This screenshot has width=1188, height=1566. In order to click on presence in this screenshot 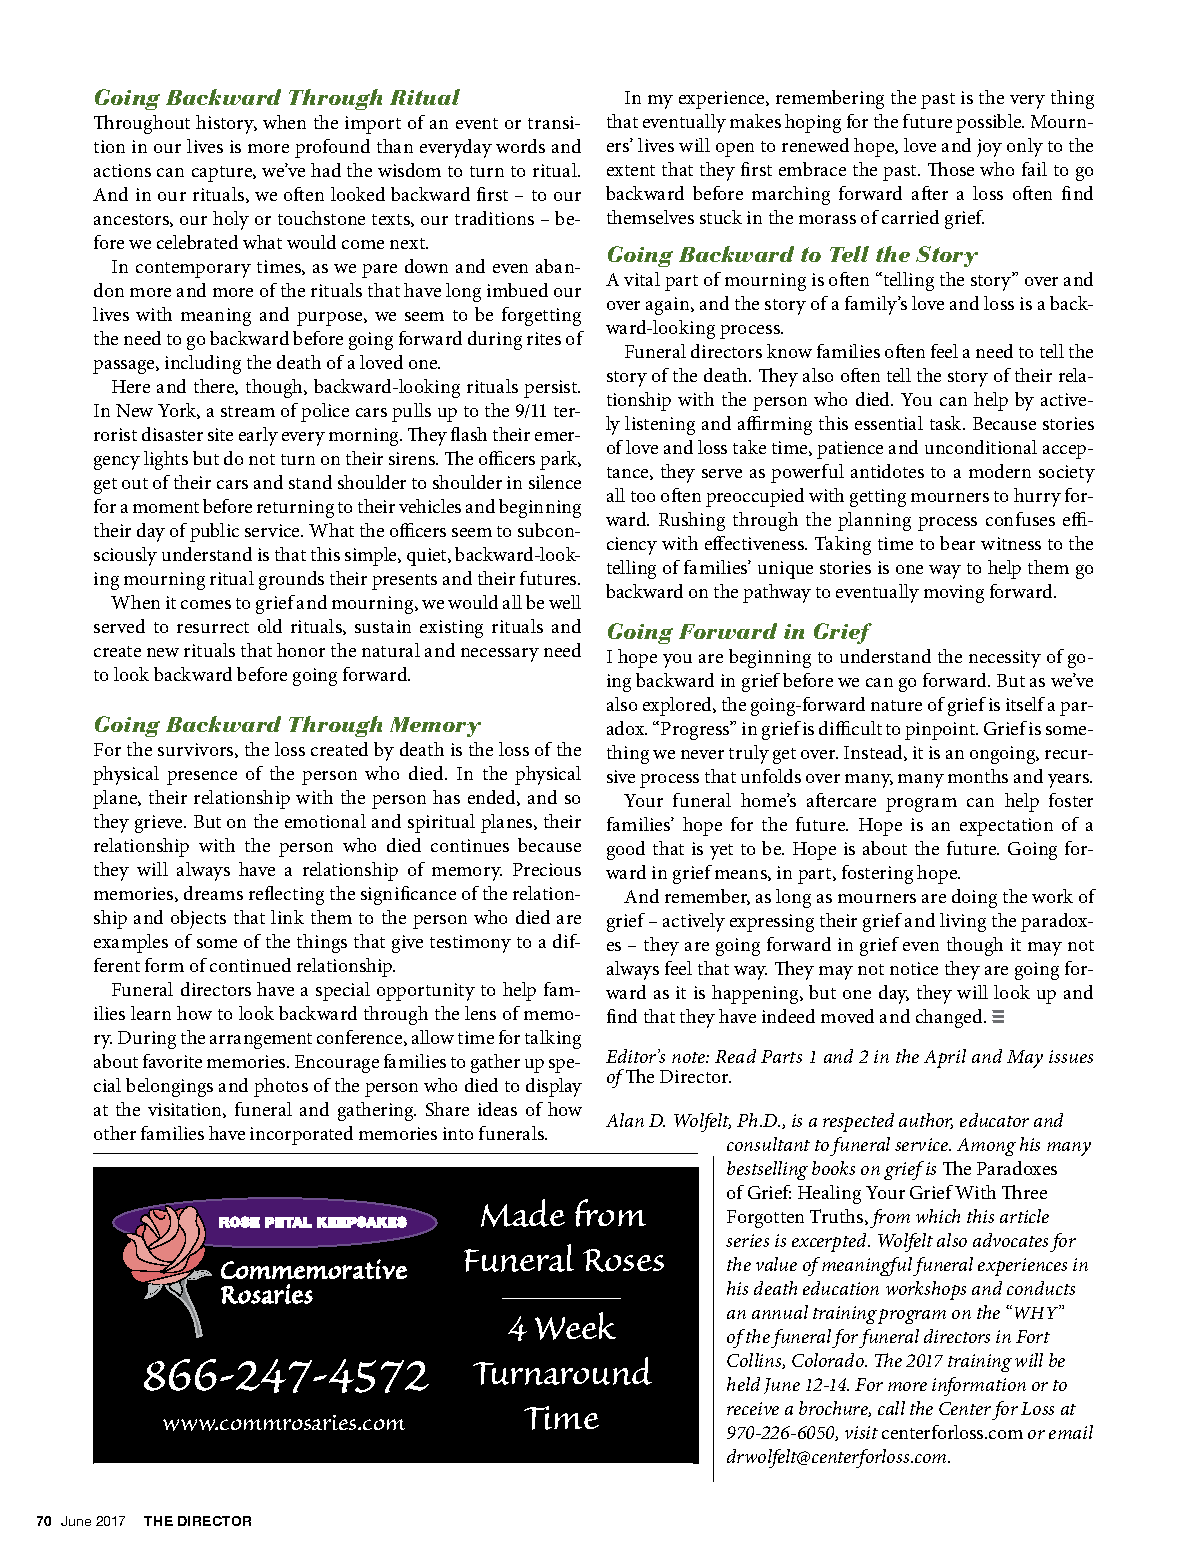, I will do `click(202, 778)`.
